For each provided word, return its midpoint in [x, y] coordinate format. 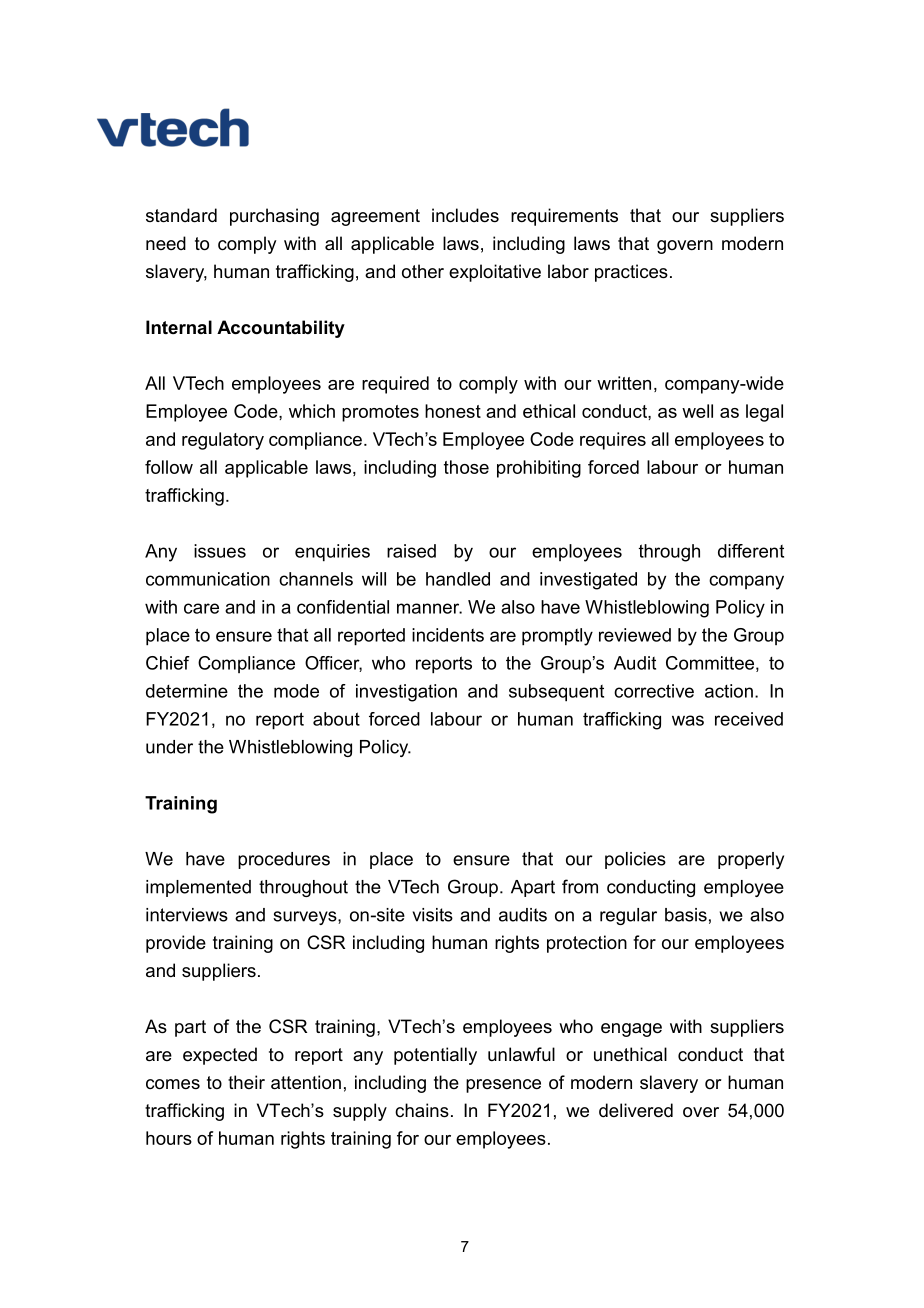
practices [631, 273]
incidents [448, 635]
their [246, 1082]
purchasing [274, 217]
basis [686, 915]
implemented [198, 888]
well [697, 411]
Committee [710, 663]
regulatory [223, 441]
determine [187, 691]
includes [465, 215]
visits [433, 915]
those [466, 467]
